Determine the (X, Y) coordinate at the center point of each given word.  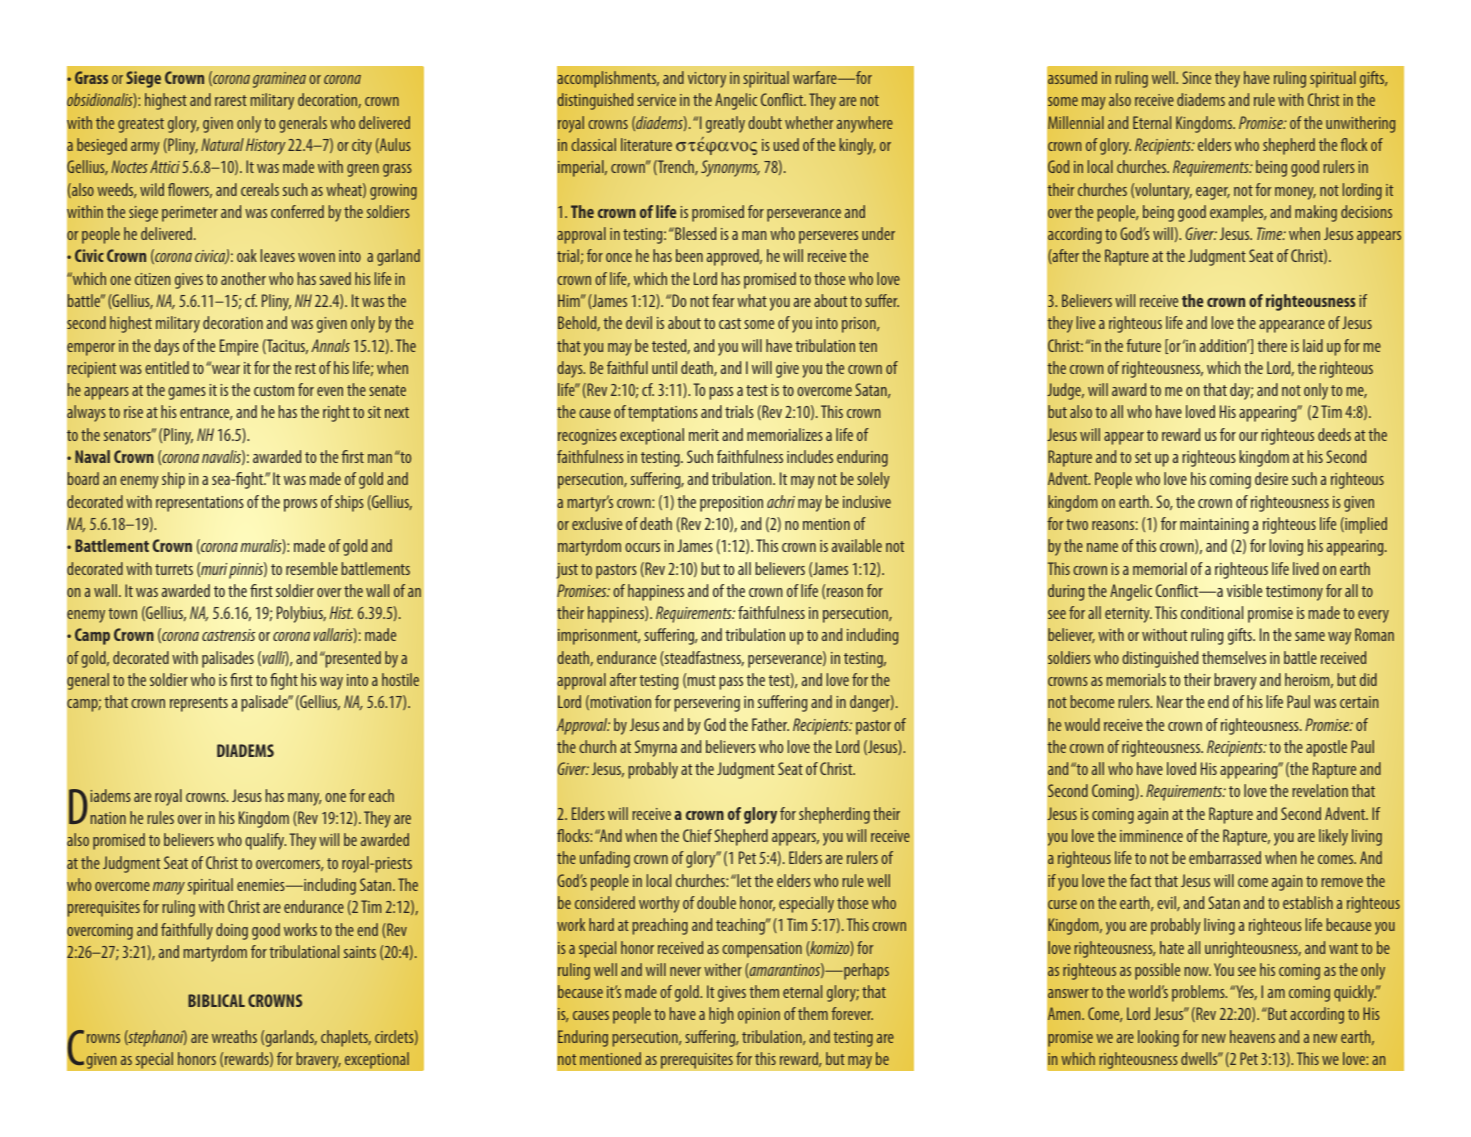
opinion (759, 1016)
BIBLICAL (216, 1000)
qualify (265, 841)
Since (1197, 77)
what (752, 300)
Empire (239, 347)
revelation (1320, 790)
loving (1286, 547)
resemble (312, 568)
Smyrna (656, 748)
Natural (222, 144)
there (1272, 345)
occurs (642, 547)
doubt (765, 122)
